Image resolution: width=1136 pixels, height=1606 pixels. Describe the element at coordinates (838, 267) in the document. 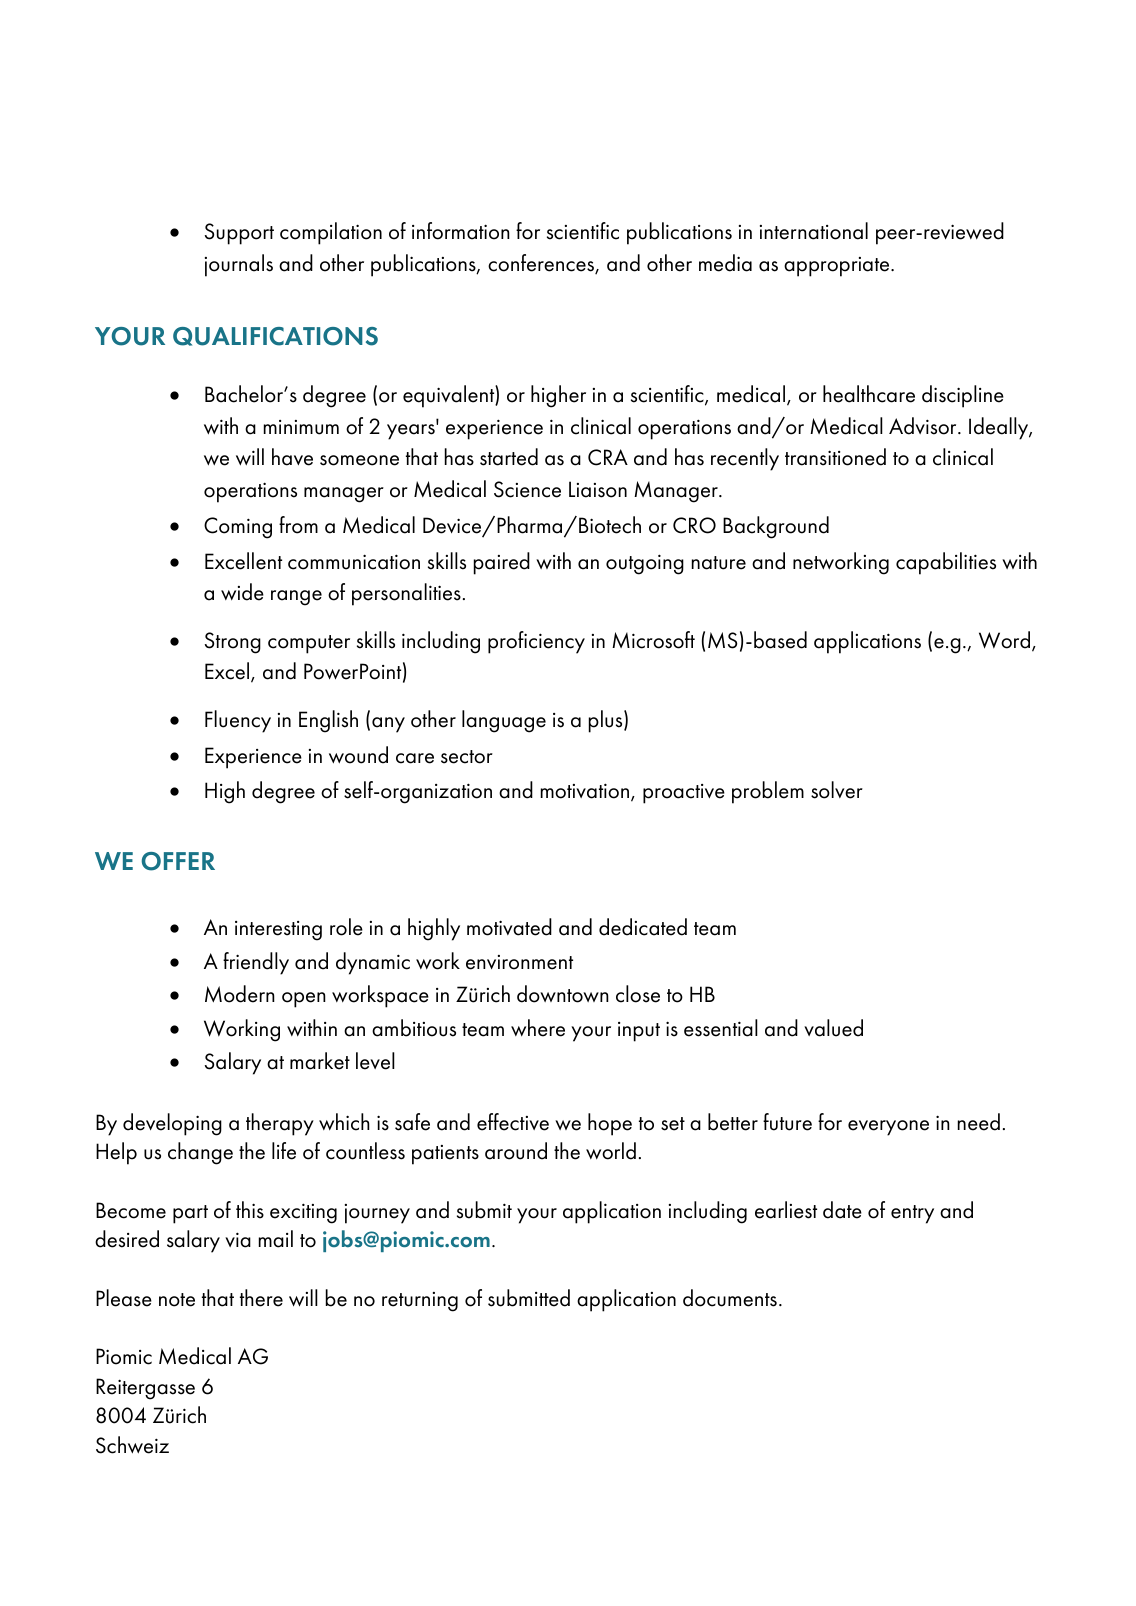

I see `appropriate` at that location.
